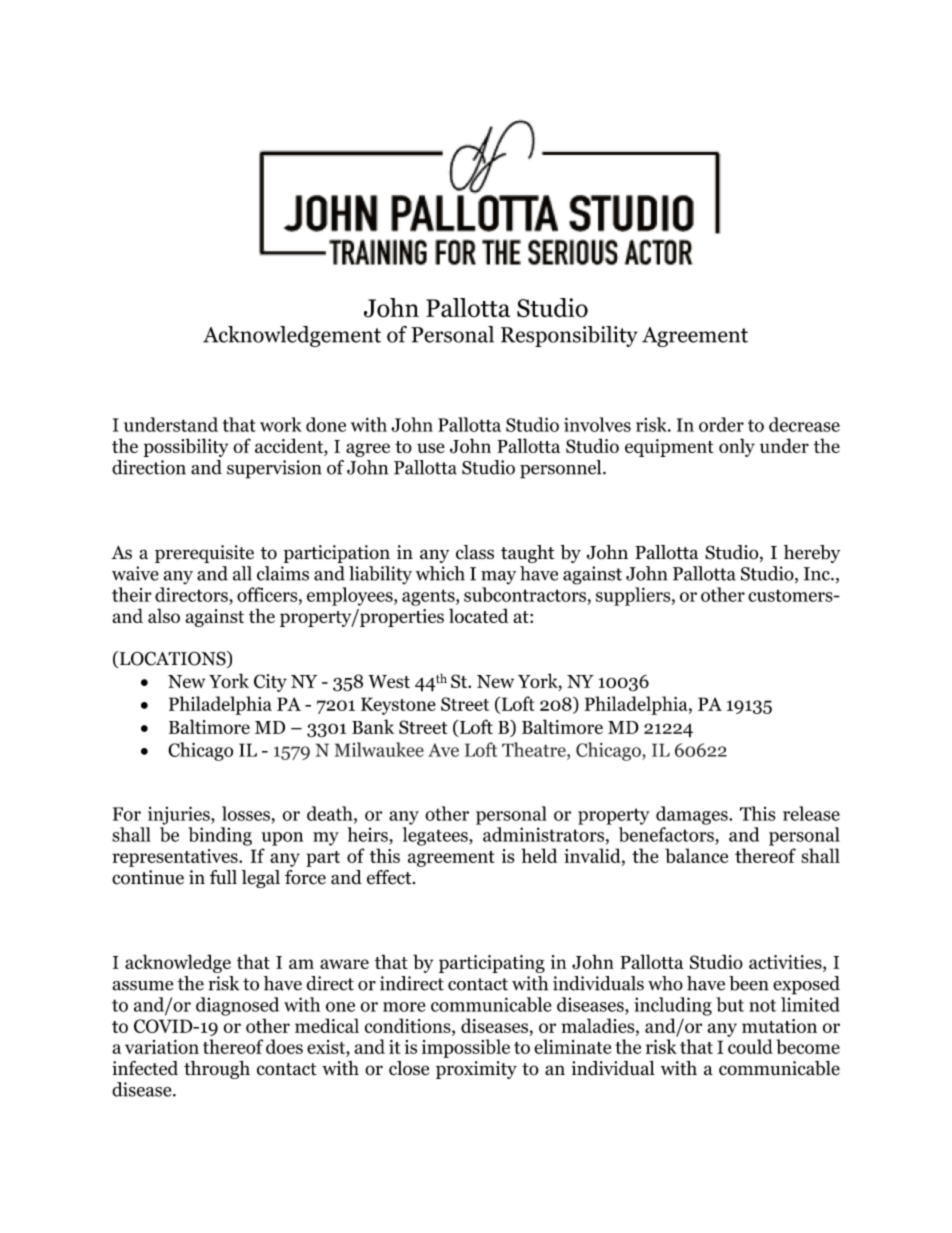 The height and width of the image is (1233, 952). Describe the element at coordinates (498, 578) in the image. I see `may` at that location.
